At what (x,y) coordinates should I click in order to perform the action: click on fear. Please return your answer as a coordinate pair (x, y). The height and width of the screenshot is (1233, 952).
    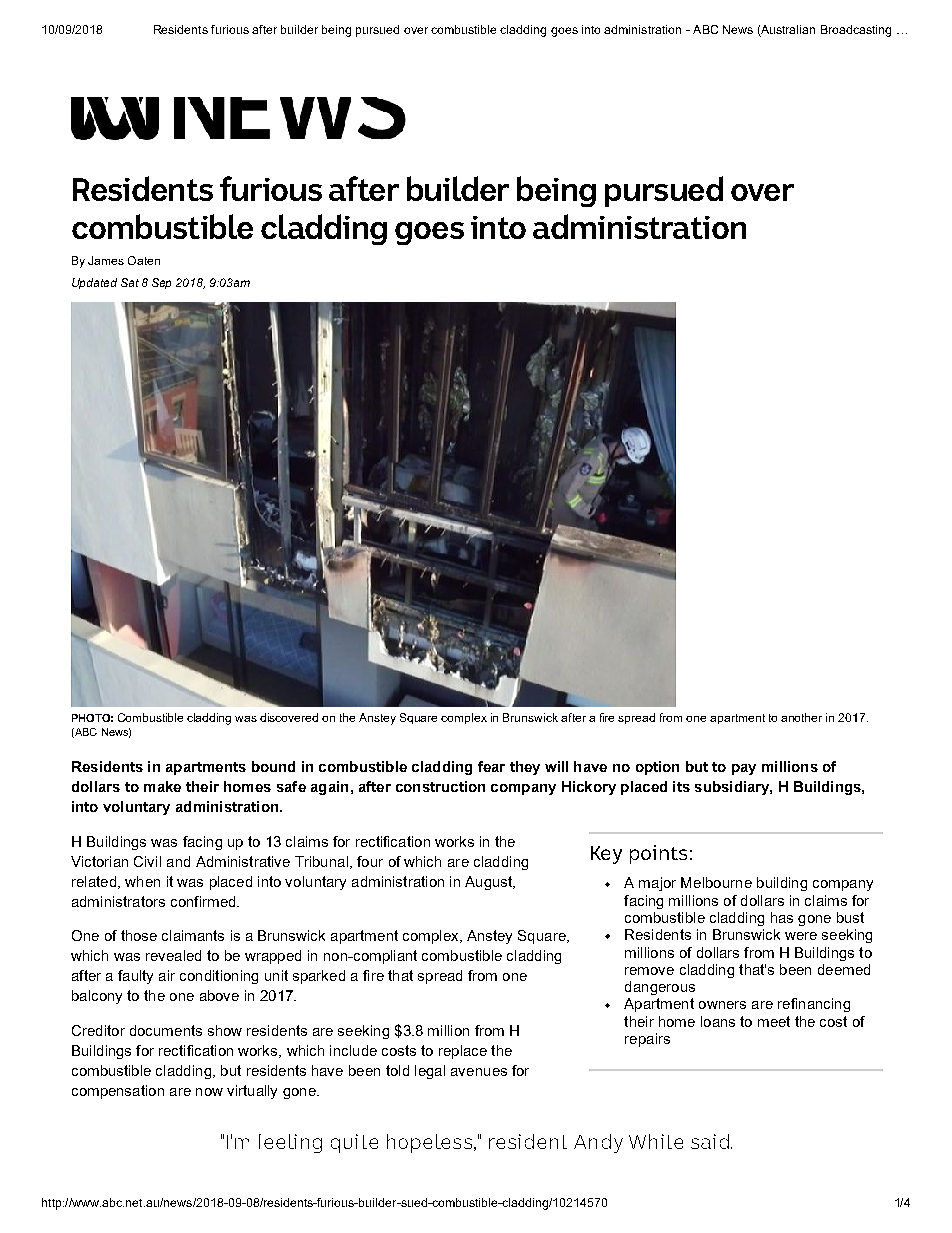
    Looking at the image, I should click on (491, 766).
